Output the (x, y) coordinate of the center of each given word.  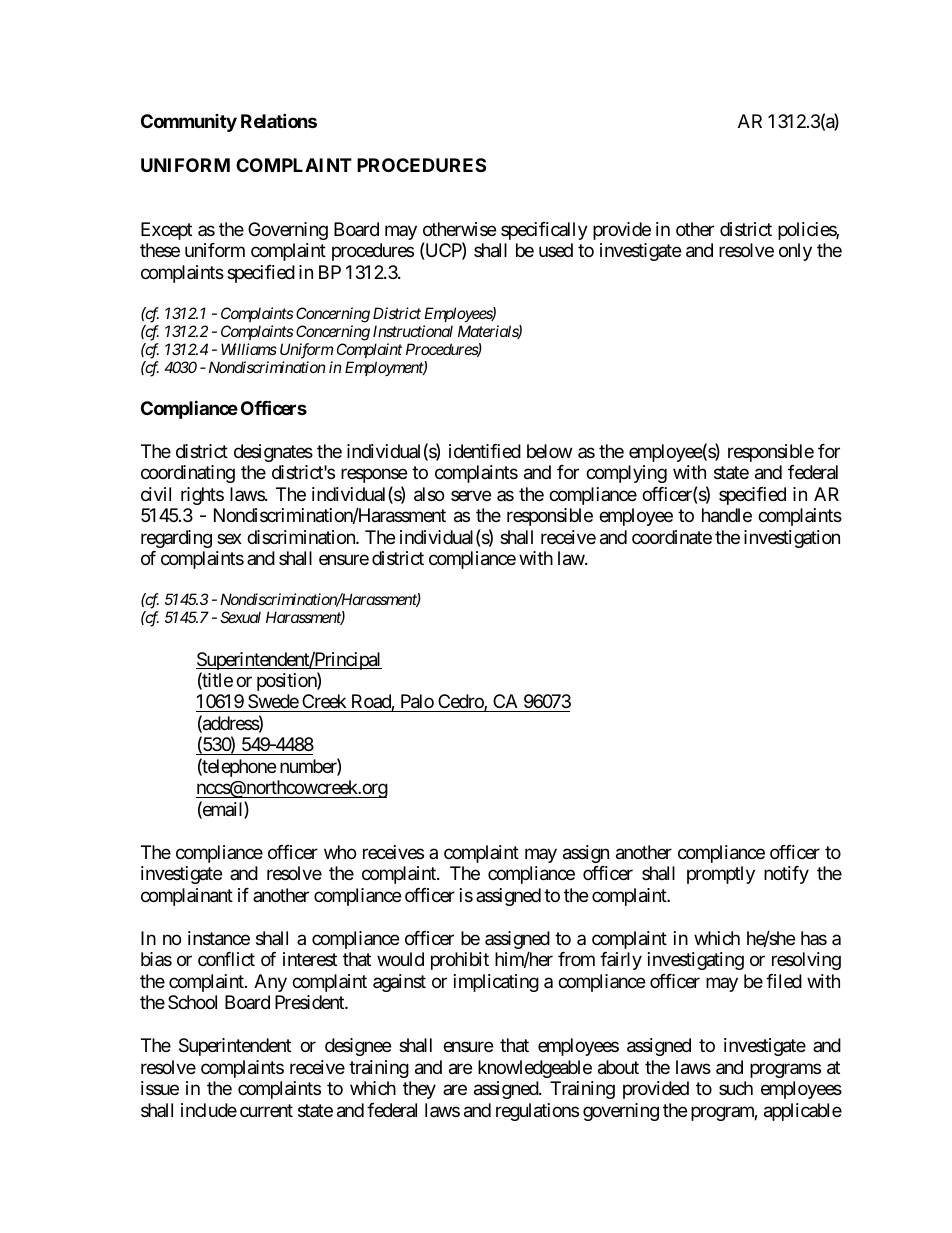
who (340, 852)
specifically (544, 231)
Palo (416, 703)
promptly (721, 875)
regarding (176, 539)
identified (485, 451)
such (736, 1088)
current (266, 1110)
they (419, 1090)
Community (189, 123)
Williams (249, 349)
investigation (792, 539)
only (795, 252)
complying (626, 474)
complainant (187, 897)
